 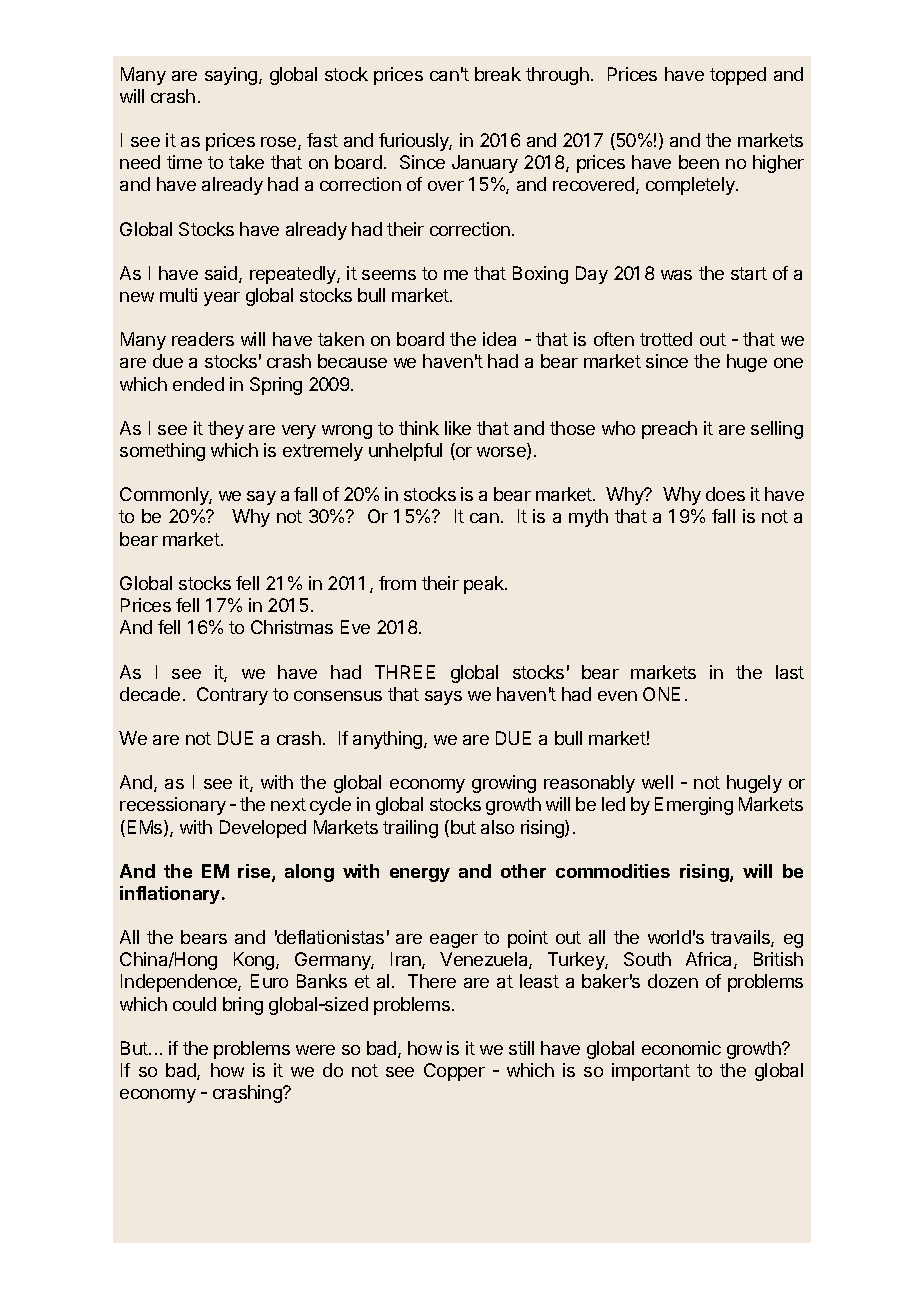 I want to click on break, so click(x=498, y=74).
